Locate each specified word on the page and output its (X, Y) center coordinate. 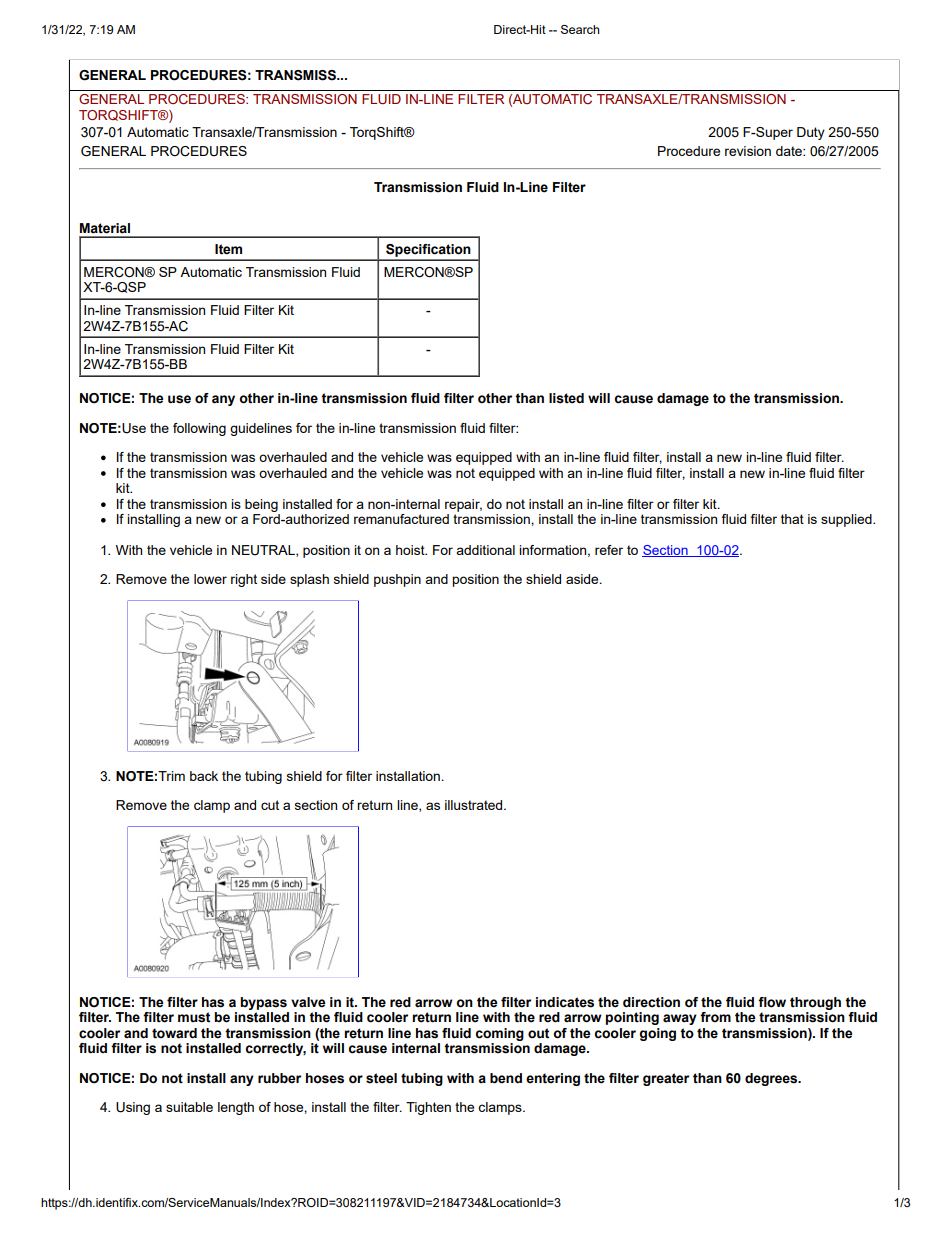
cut (270, 805)
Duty (811, 133)
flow (772, 1002)
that (792, 519)
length (236, 1108)
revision (748, 151)
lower (210, 579)
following (199, 429)
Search (580, 29)
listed (566, 398)
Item (228, 249)
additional (485, 550)
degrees (772, 1079)
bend (506, 1078)
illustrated (475, 805)
